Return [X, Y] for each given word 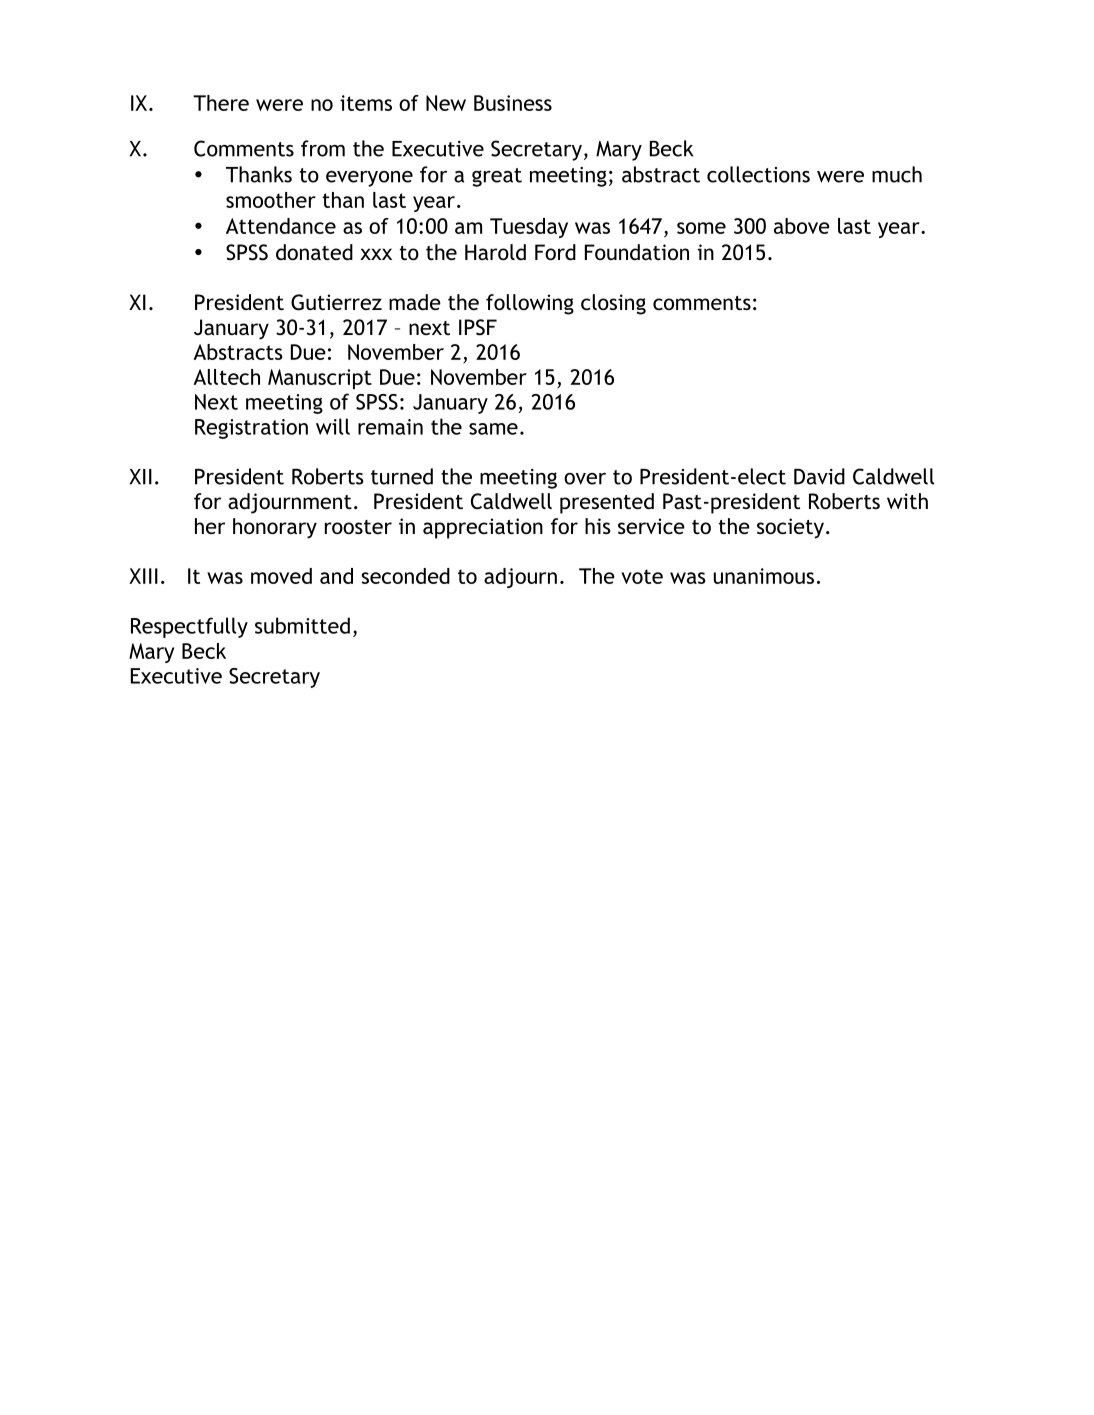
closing [613, 304]
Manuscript [320, 379]
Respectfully [189, 627]
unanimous [764, 576]
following [530, 304]
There [221, 103]
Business [513, 103]
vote [642, 576]
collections [758, 174]
